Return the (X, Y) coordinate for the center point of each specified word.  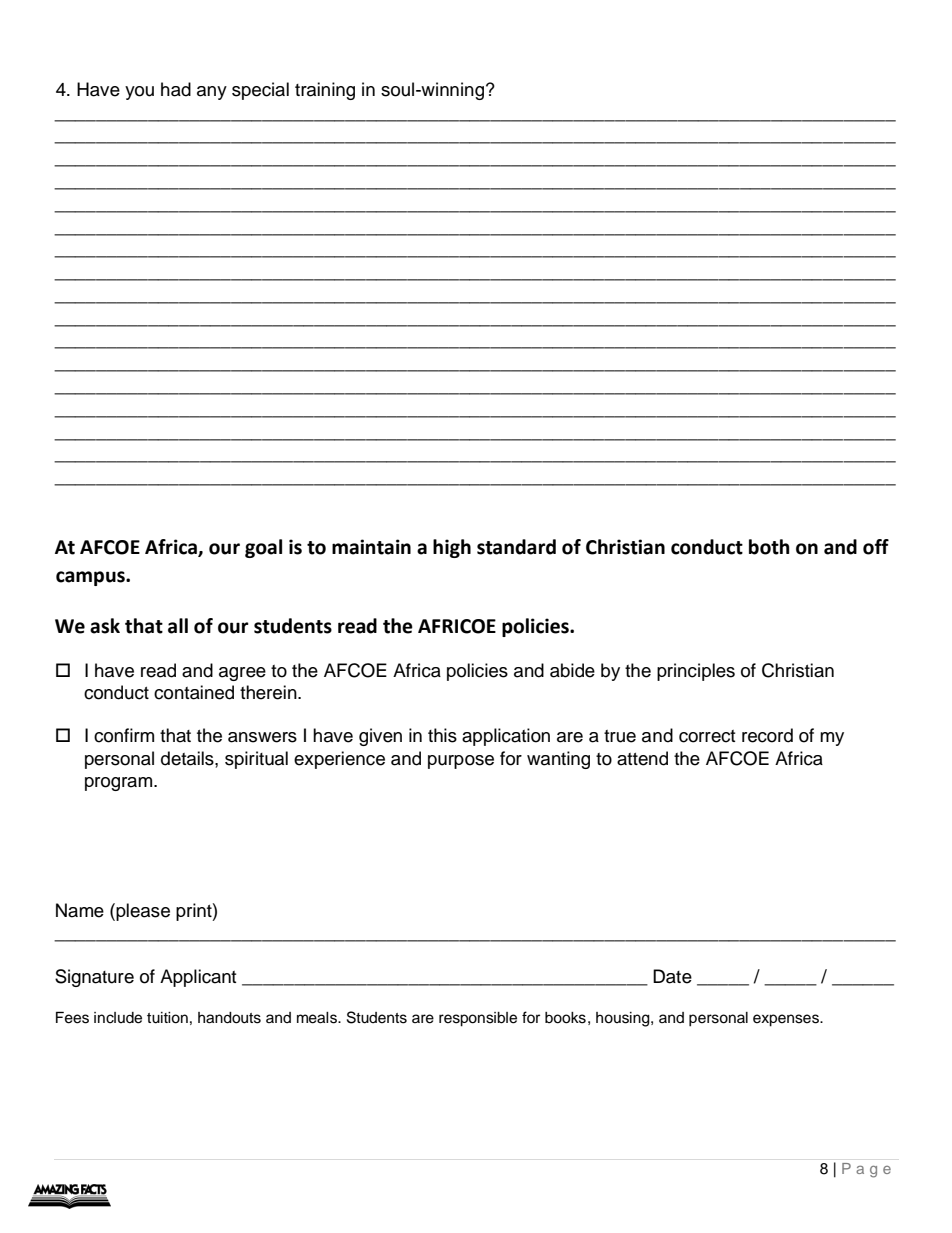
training (325, 91)
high (452, 548)
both (769, 547)
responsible (478, 1019)
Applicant (198, 978)
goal (263, 548)
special (260, 91)
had (176, 89)
